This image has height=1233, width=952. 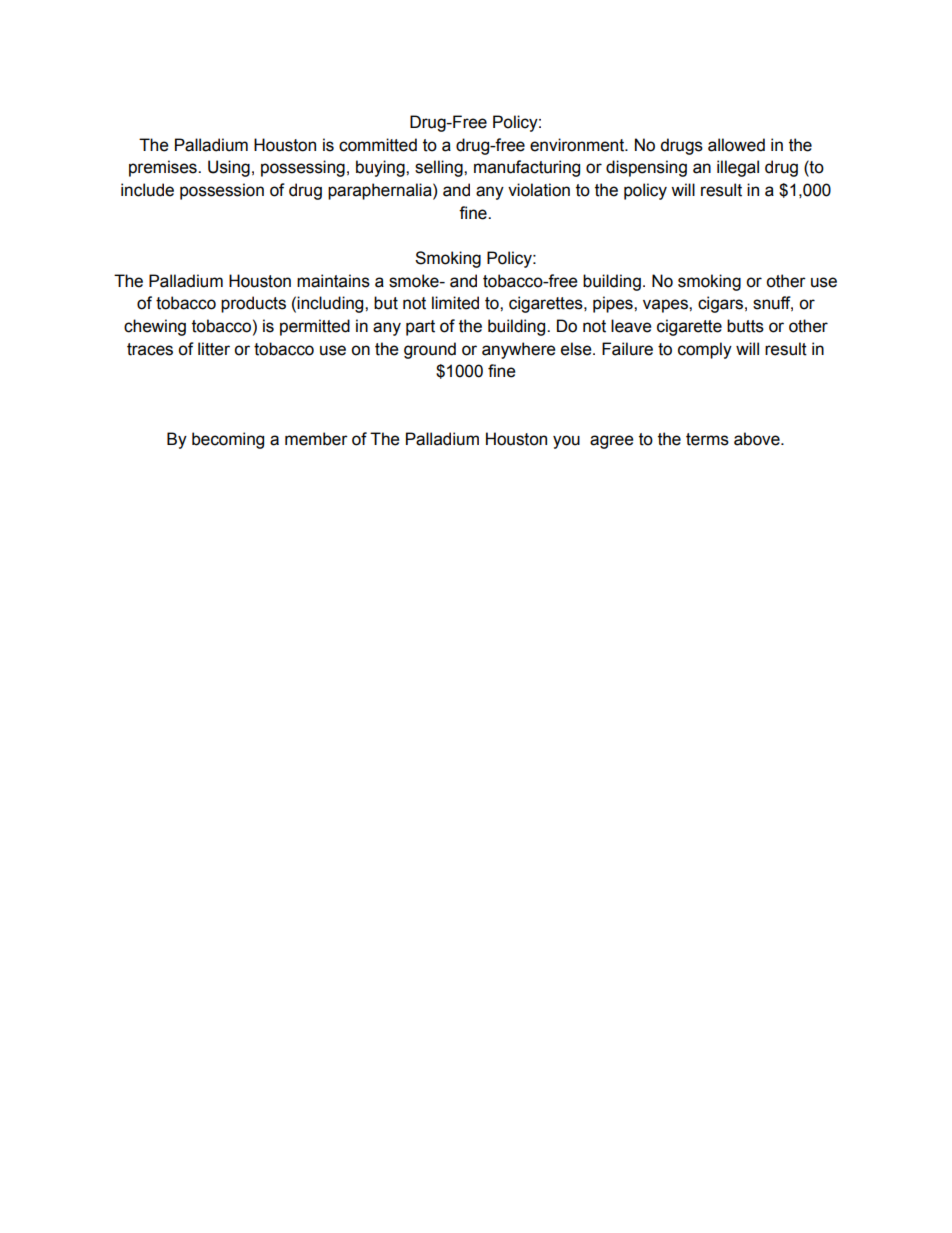 What do you see at coordinates (253, 304) in the image?
I see `products` at bounding box center [253, 304].
